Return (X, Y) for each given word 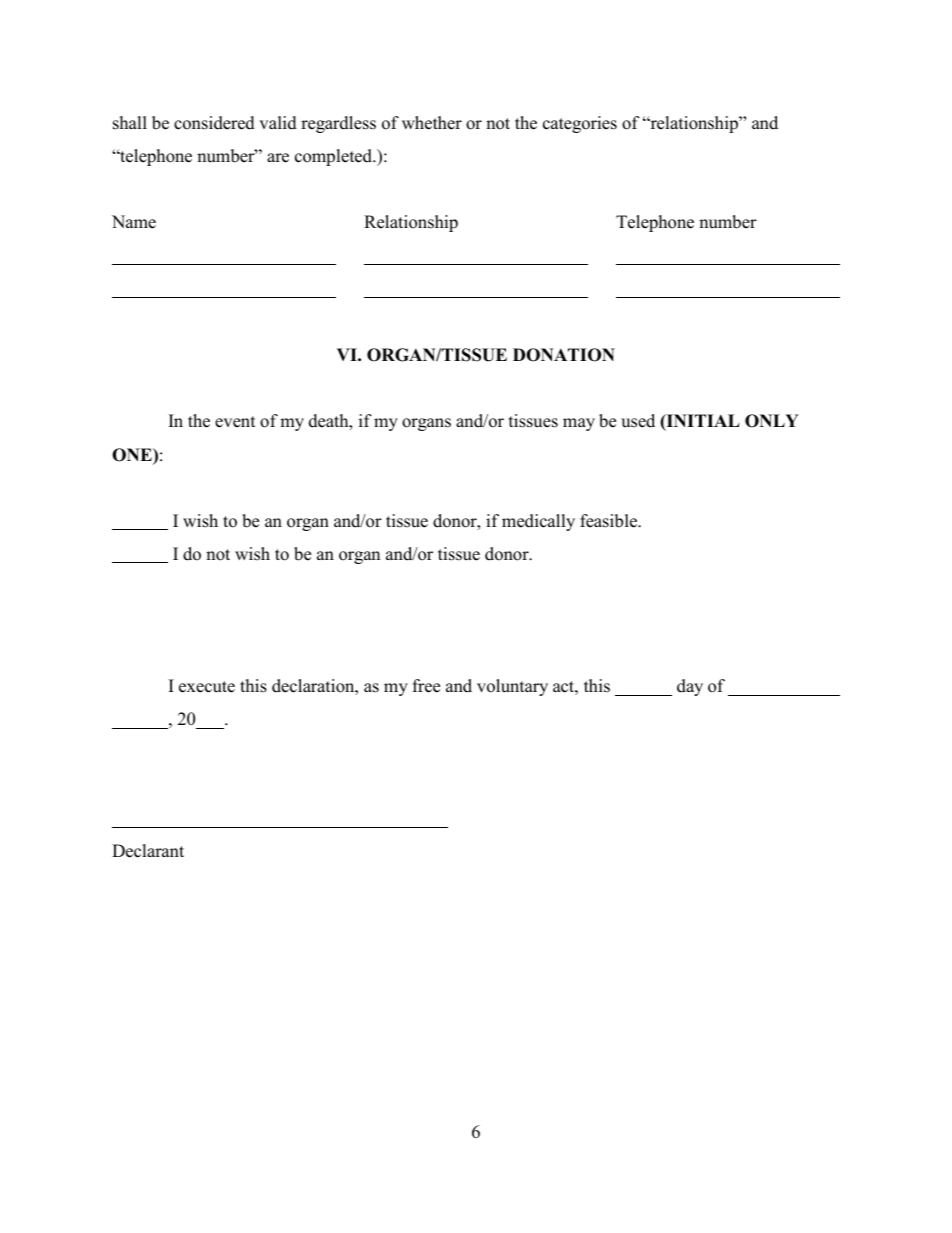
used (638, 421)
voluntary (512, 687)
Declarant (148, 851)
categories (580, 124)
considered (214, 123)
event (235, 422)
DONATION (564, 355)
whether (432, 123)
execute (207, 687)
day (690, 687)
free (426, 686)
